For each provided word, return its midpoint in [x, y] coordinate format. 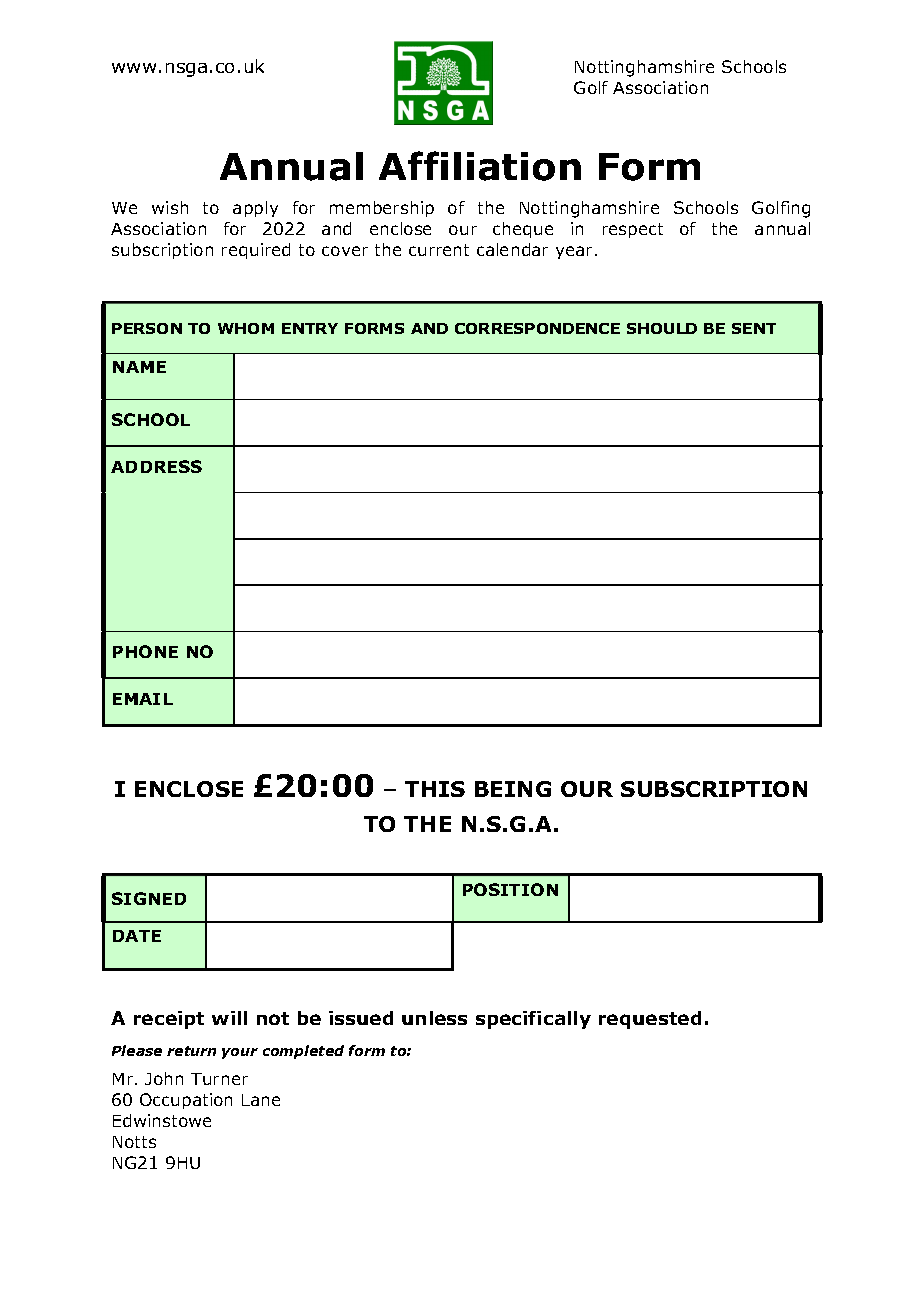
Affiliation [480, 166]
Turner [219, 1079]
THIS [435, 789]
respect [633, 230]
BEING [513, 789]
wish [170, 207]
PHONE [145, 651]
